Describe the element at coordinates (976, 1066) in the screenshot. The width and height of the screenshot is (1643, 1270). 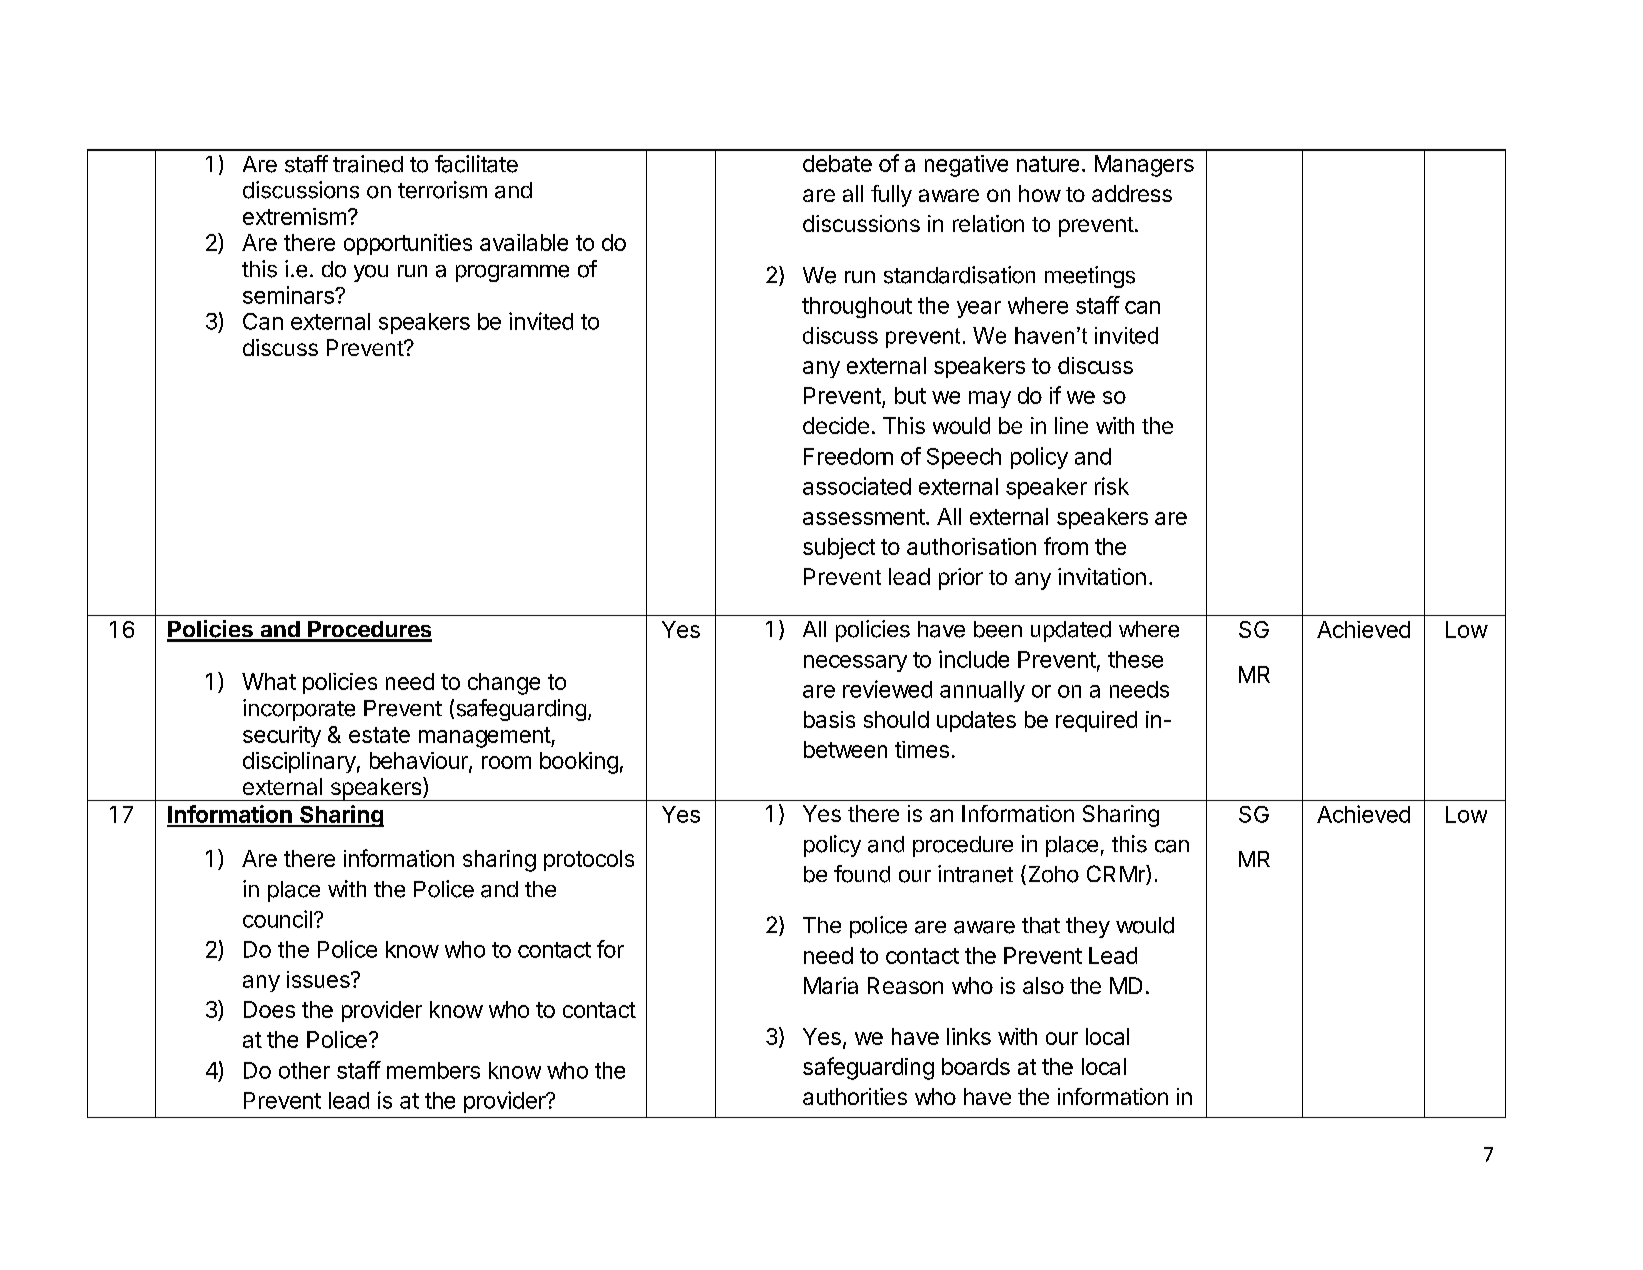
I see `boards` at that location.
